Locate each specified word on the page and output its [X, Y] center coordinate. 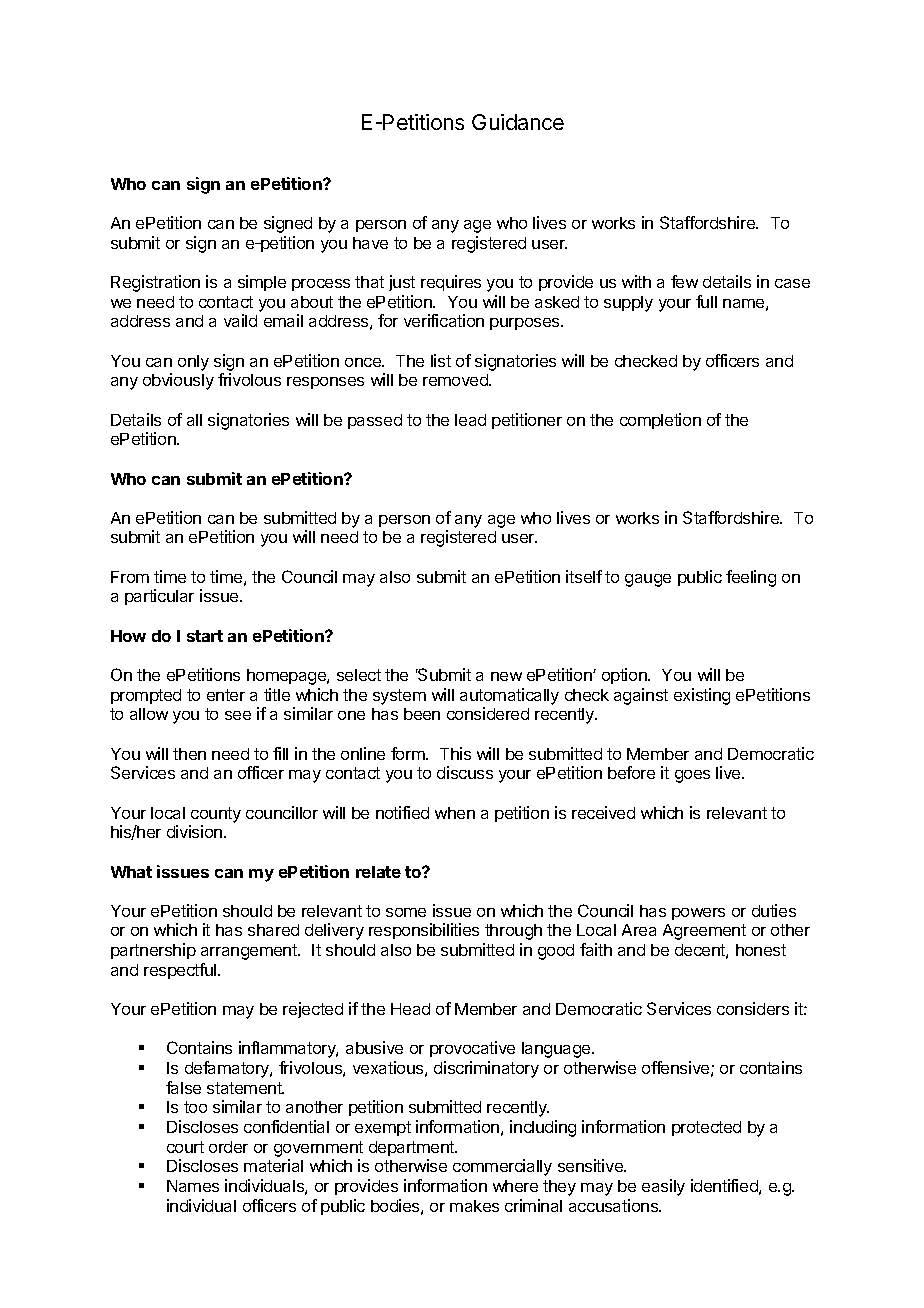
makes [474, 1206]
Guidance [518, 122]
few [684, 281]
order [228, 1147]
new [506, 676]
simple [262, 283]
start [205, 636]
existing [702, 696]
